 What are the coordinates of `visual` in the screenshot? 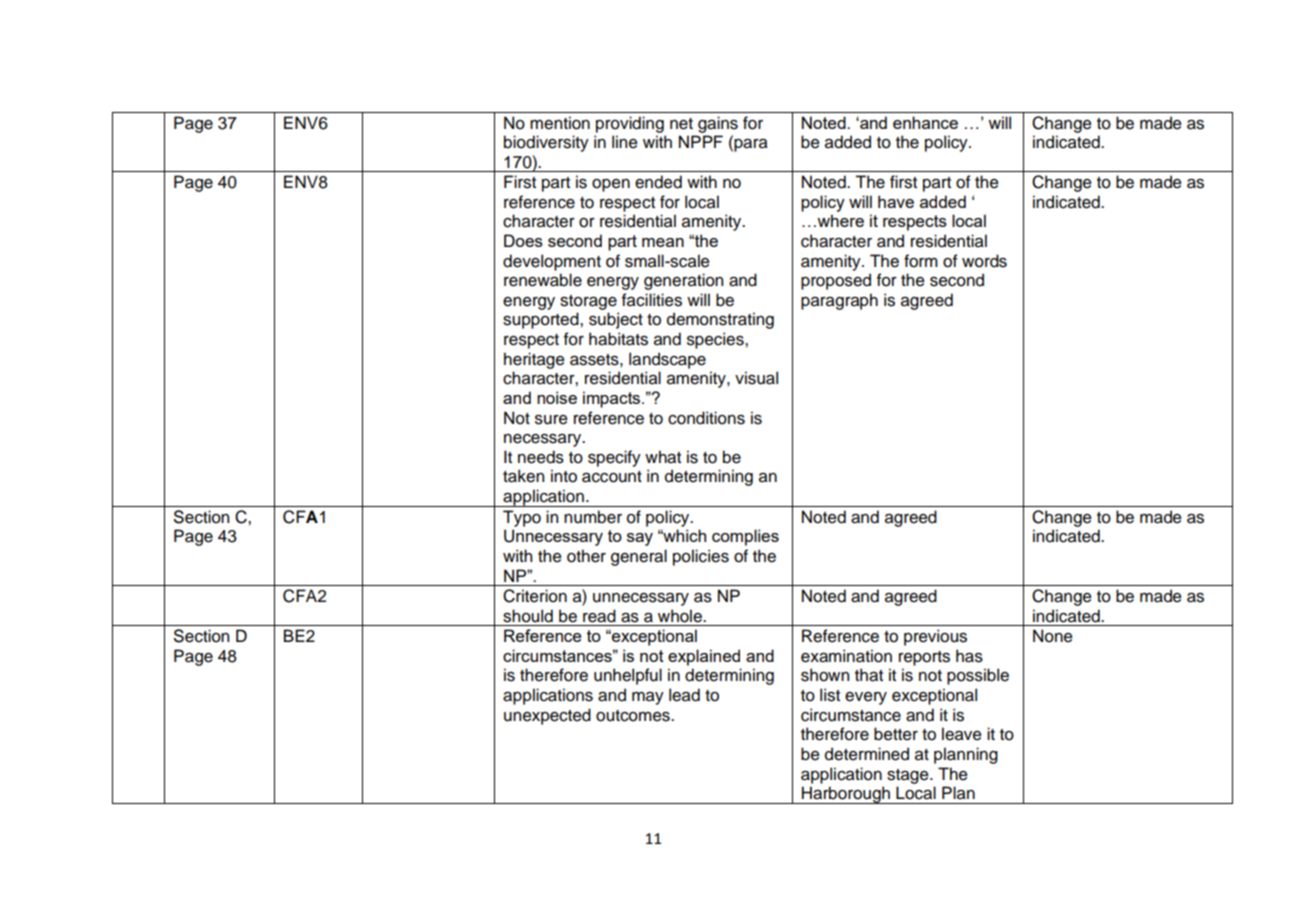 It's located at (756, 378).
